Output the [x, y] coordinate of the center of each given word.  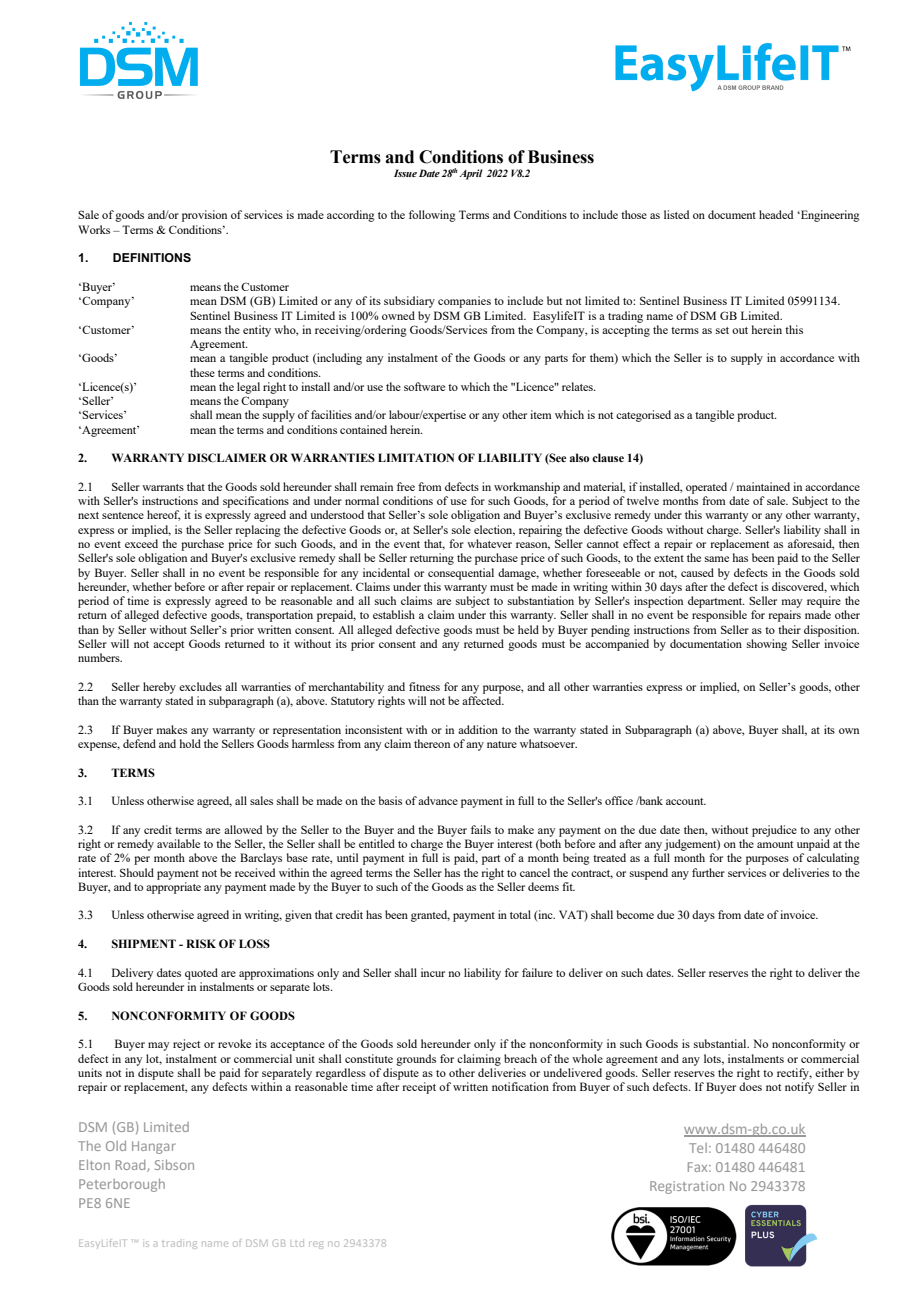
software [424, 386]
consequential [461, 574]
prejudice [774, 831]
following [432, 216]
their [789, 629]
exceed [141, 543]
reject [186, 1045]
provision [204, 216]
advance [438, 800]
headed [776, 214]
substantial [721, 1043]
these [202, 372]
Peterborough [122, 1185]
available [178, 843]
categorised [643, 416]
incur [433, 972]
